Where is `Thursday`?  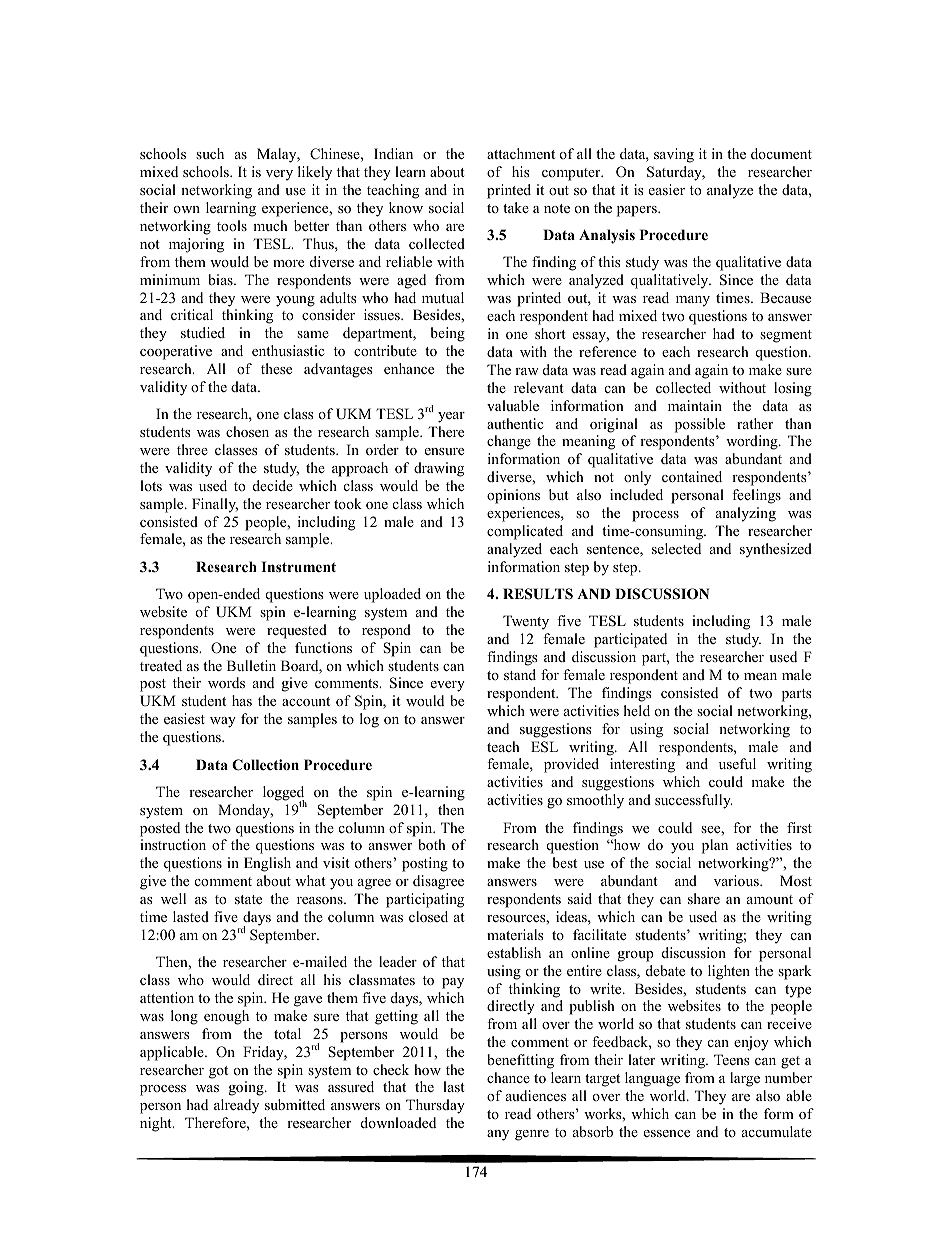
Thursday is located at coordinates (435, 1106).
